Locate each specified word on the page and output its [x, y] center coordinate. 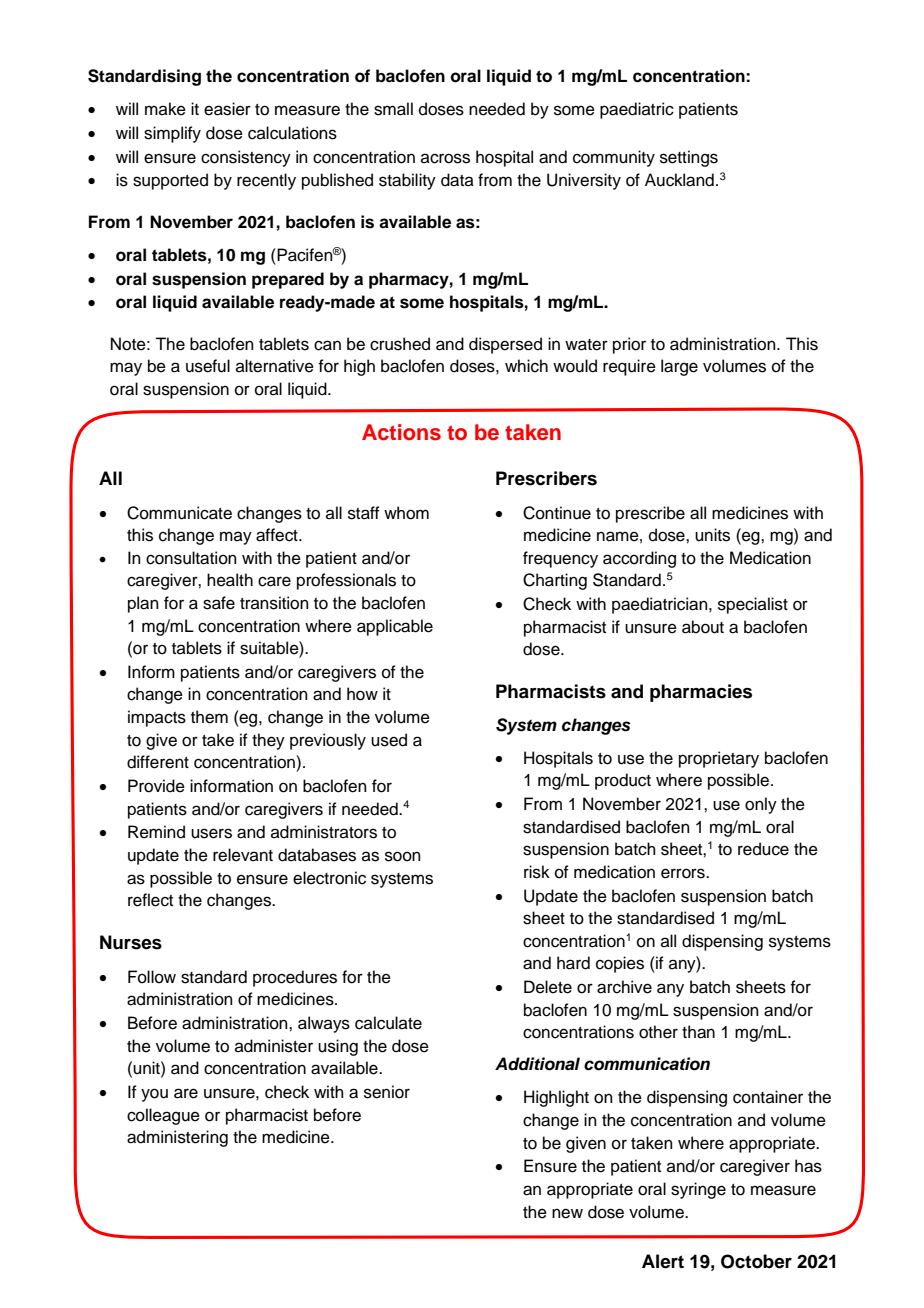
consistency [246, 158]
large [679, 367]
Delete [548, 987]
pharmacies [701, 693]
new [567, 1213]
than [698, 1032]
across [445, 158]
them [209, 717]
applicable [395, 627]
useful [208, 366]
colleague [163, 1116]
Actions [401, 432]
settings [689, 158]
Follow [152, 977]
